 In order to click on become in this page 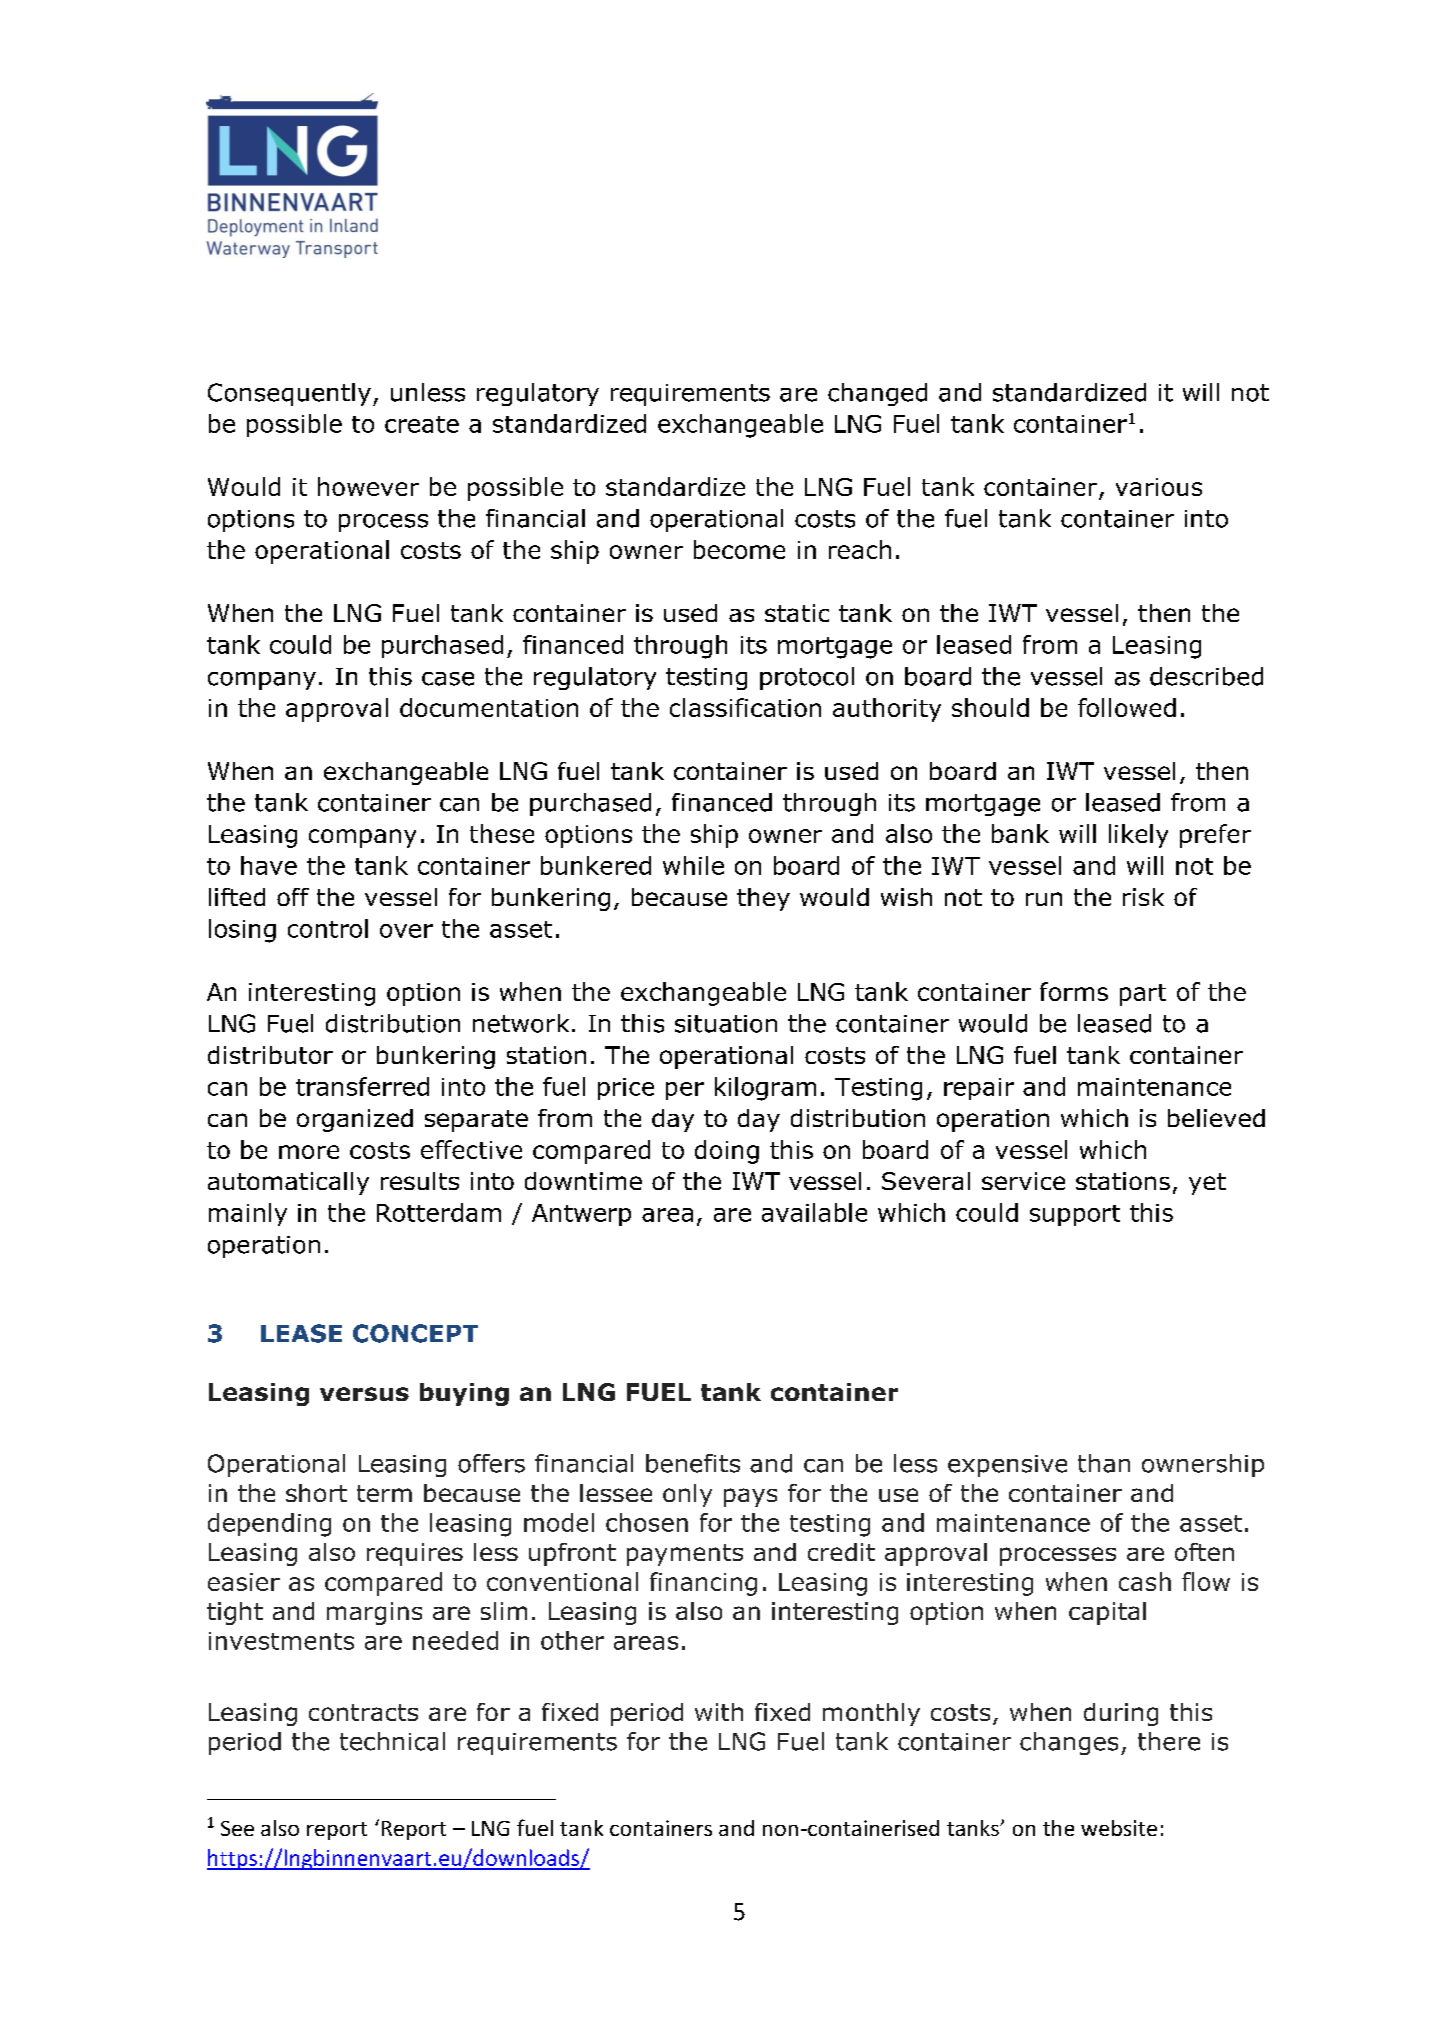, I will do `click(739, 549)`.
